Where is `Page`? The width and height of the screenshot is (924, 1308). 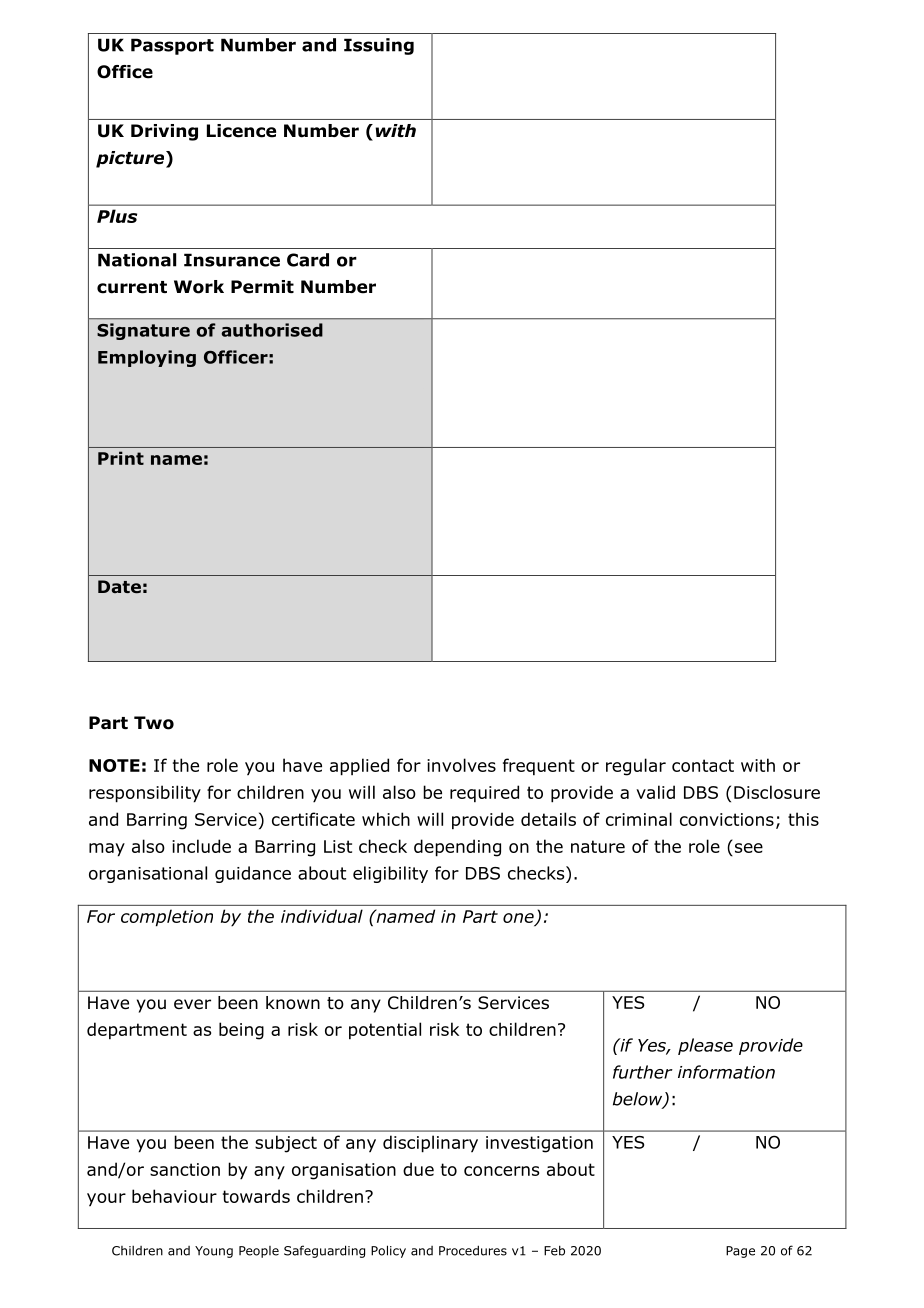 Page is located at coordinates (740, 1252).
